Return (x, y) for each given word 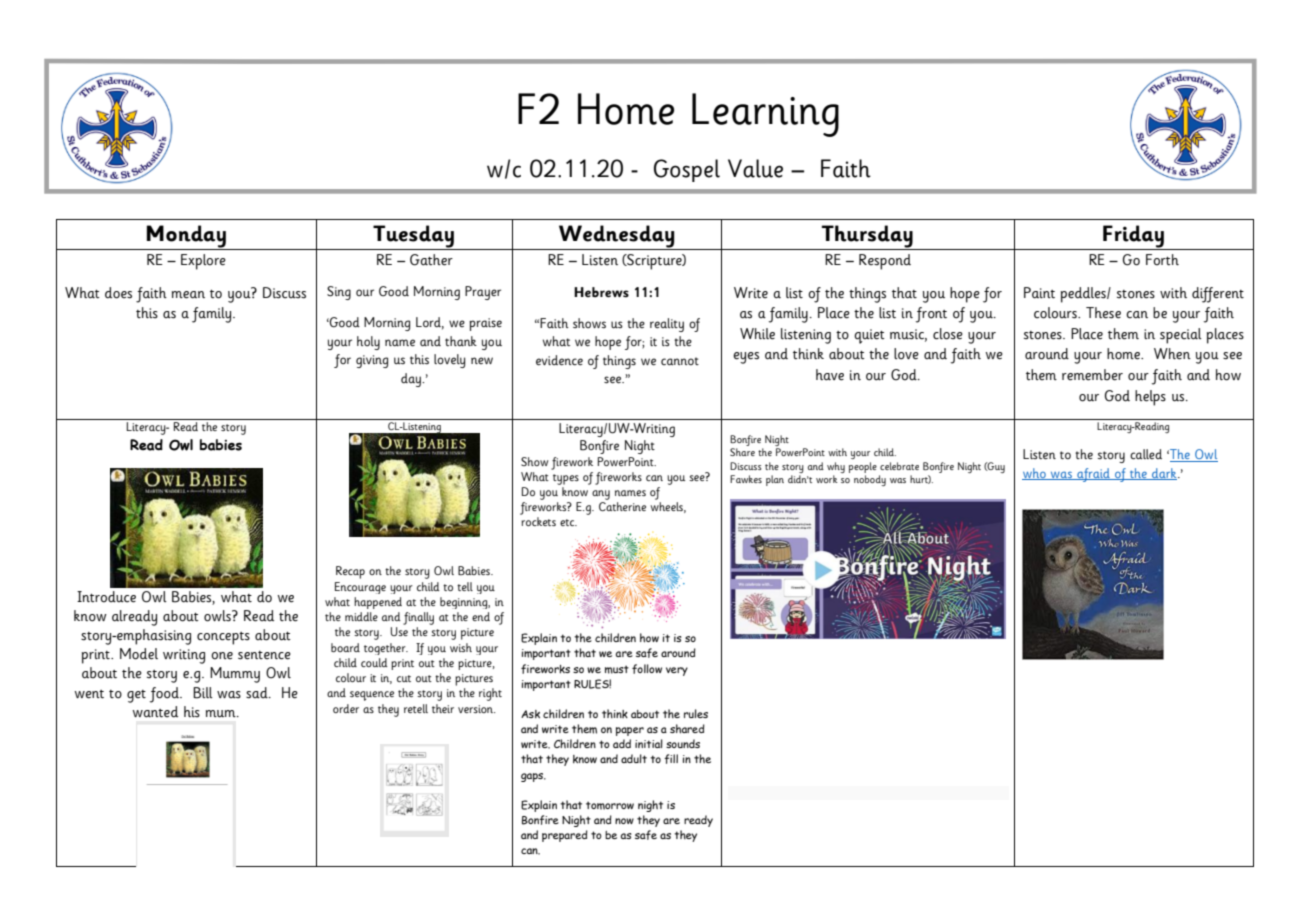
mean (188, 295)
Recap (350, 572)
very (677, 671)
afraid (1093, 475)
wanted (155, 712)
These (1103, 313)
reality (667, 325)
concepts (223, 638)
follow (647, 669)
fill (671, 759)
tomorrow (610, 805)
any (601, 495)
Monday (186, 237)
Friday (1134, 237)
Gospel (687, 170)
